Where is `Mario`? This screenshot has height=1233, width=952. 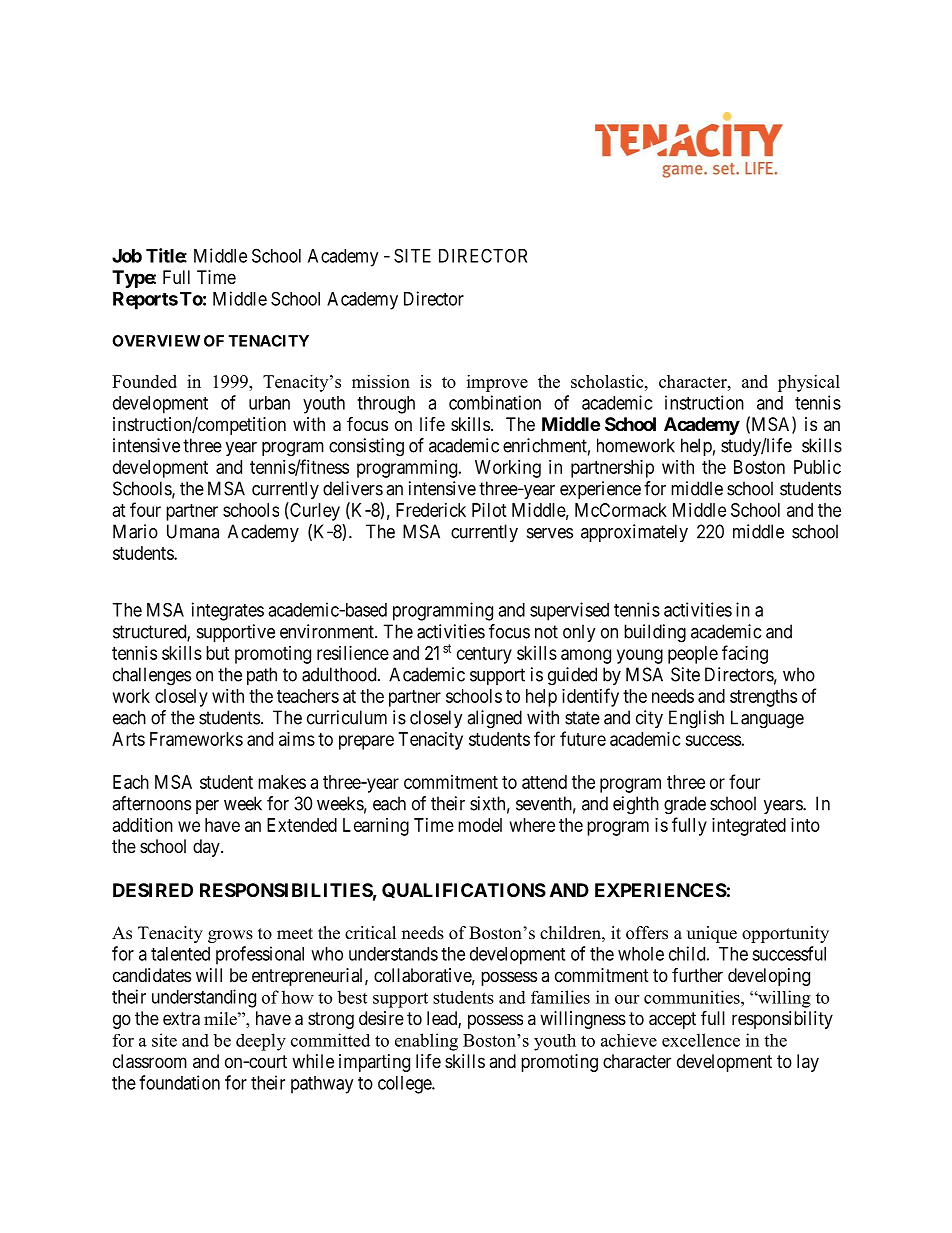 Mario is located at coordinates (135, 531).
